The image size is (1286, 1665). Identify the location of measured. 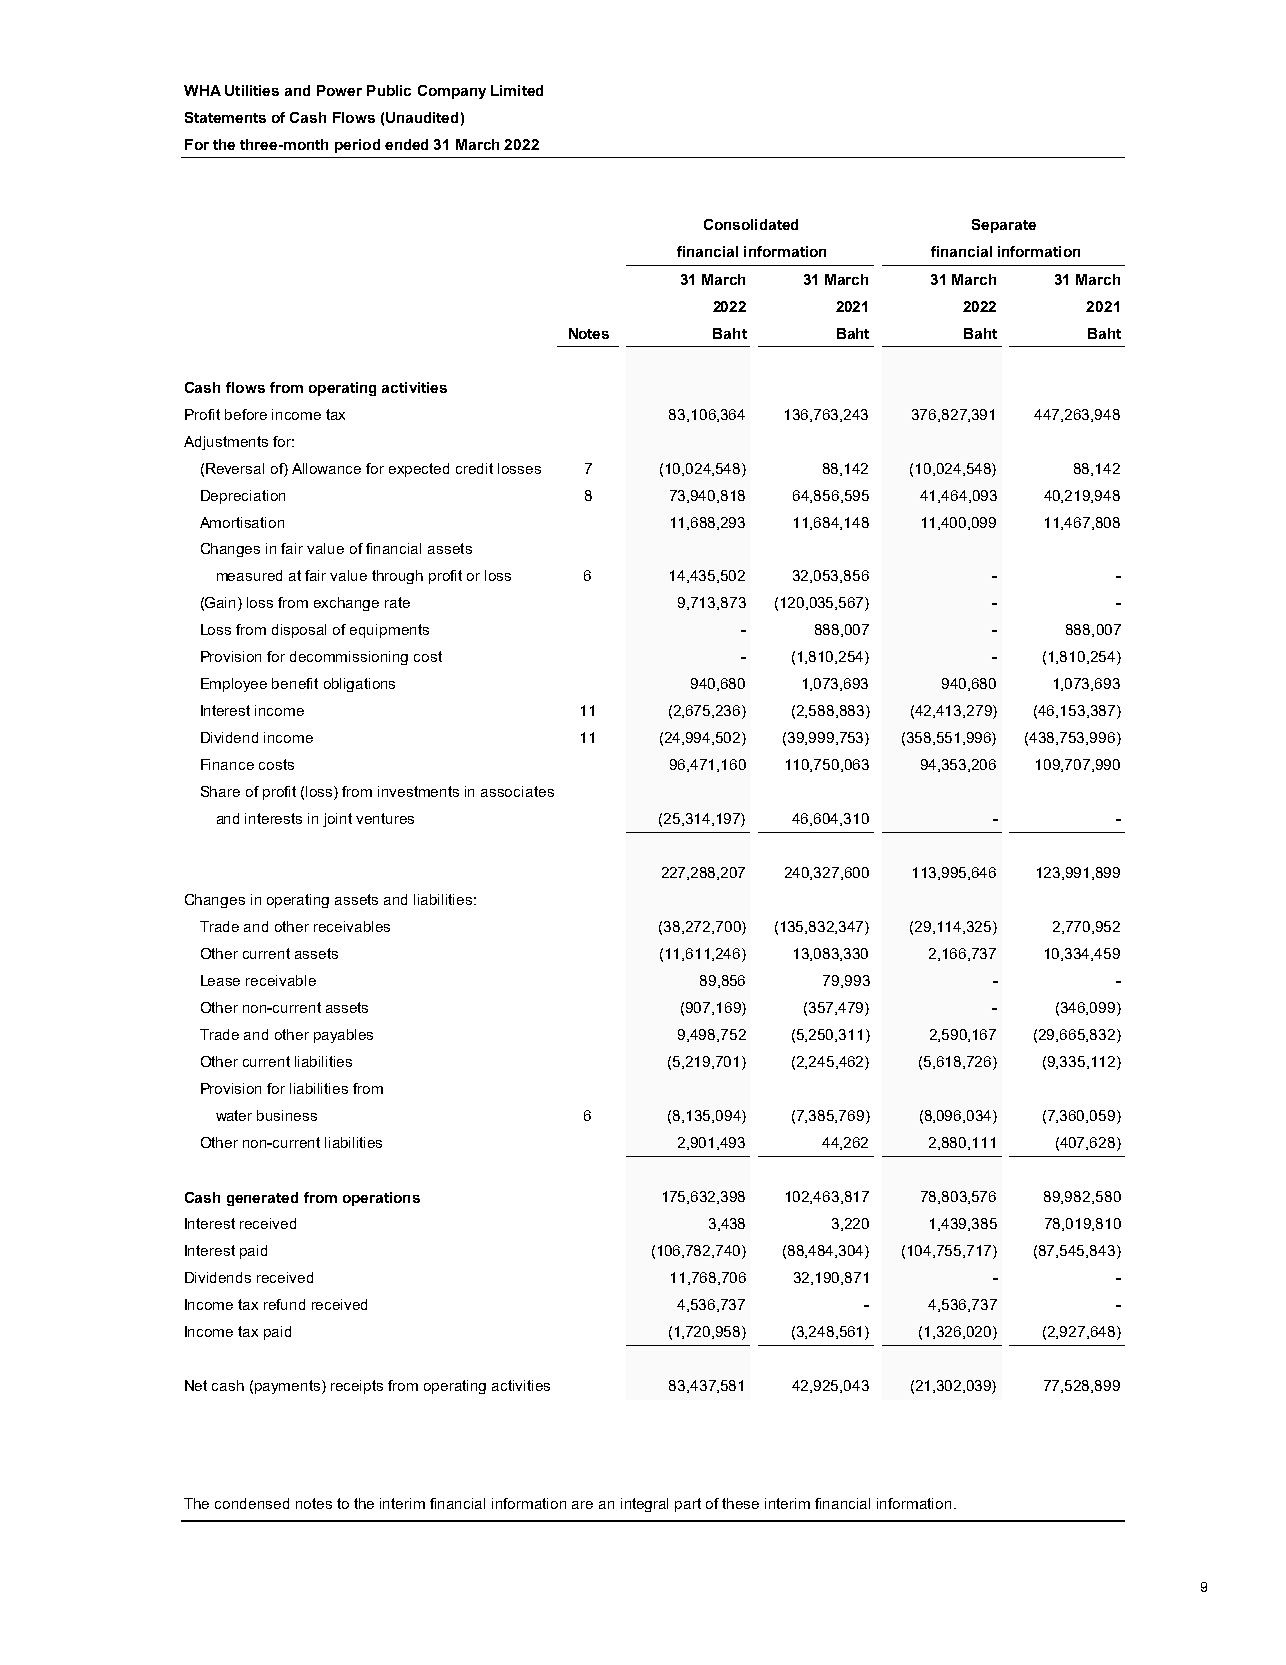
(249, 575).
